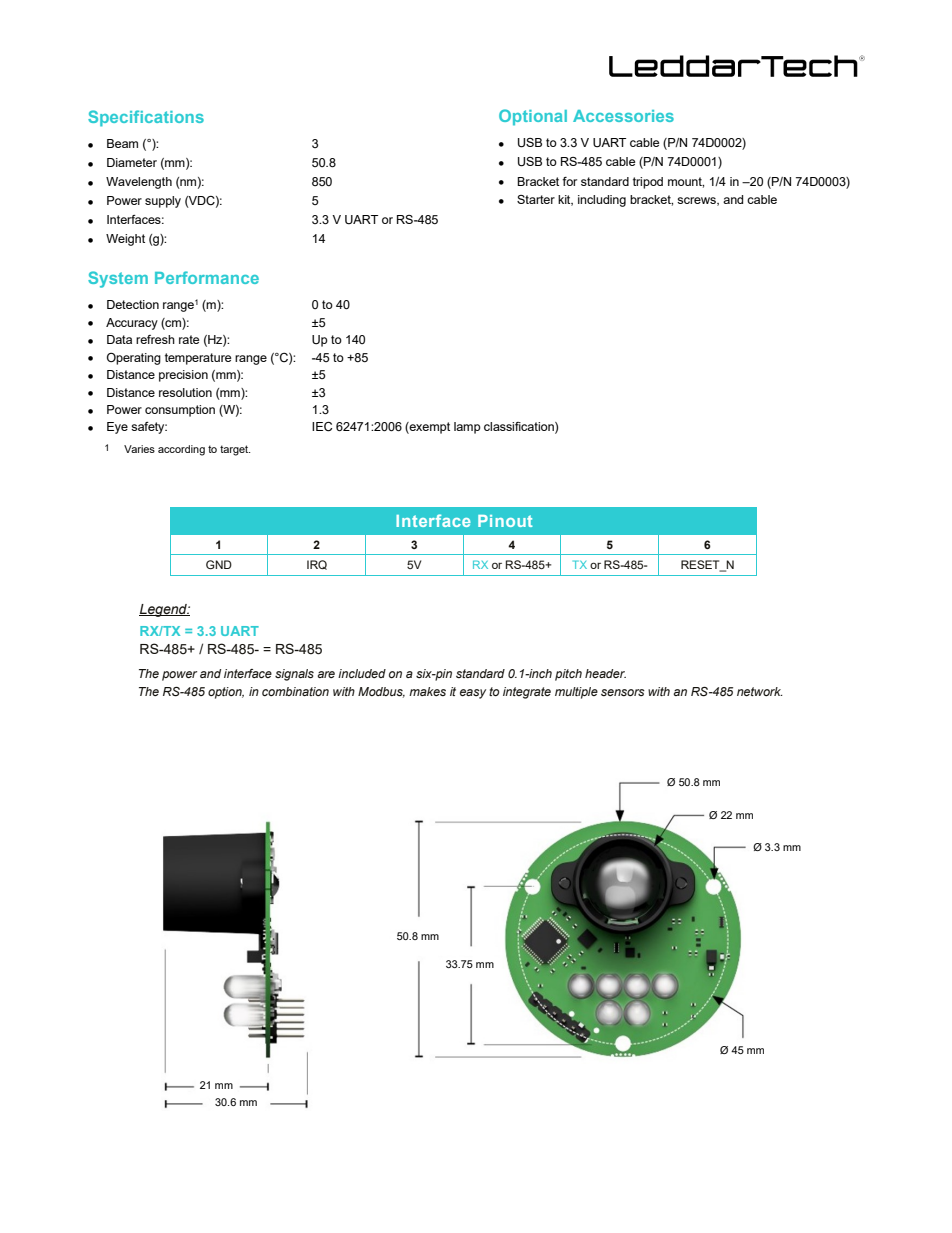  I want to click on Starter, so click(536, 199).
